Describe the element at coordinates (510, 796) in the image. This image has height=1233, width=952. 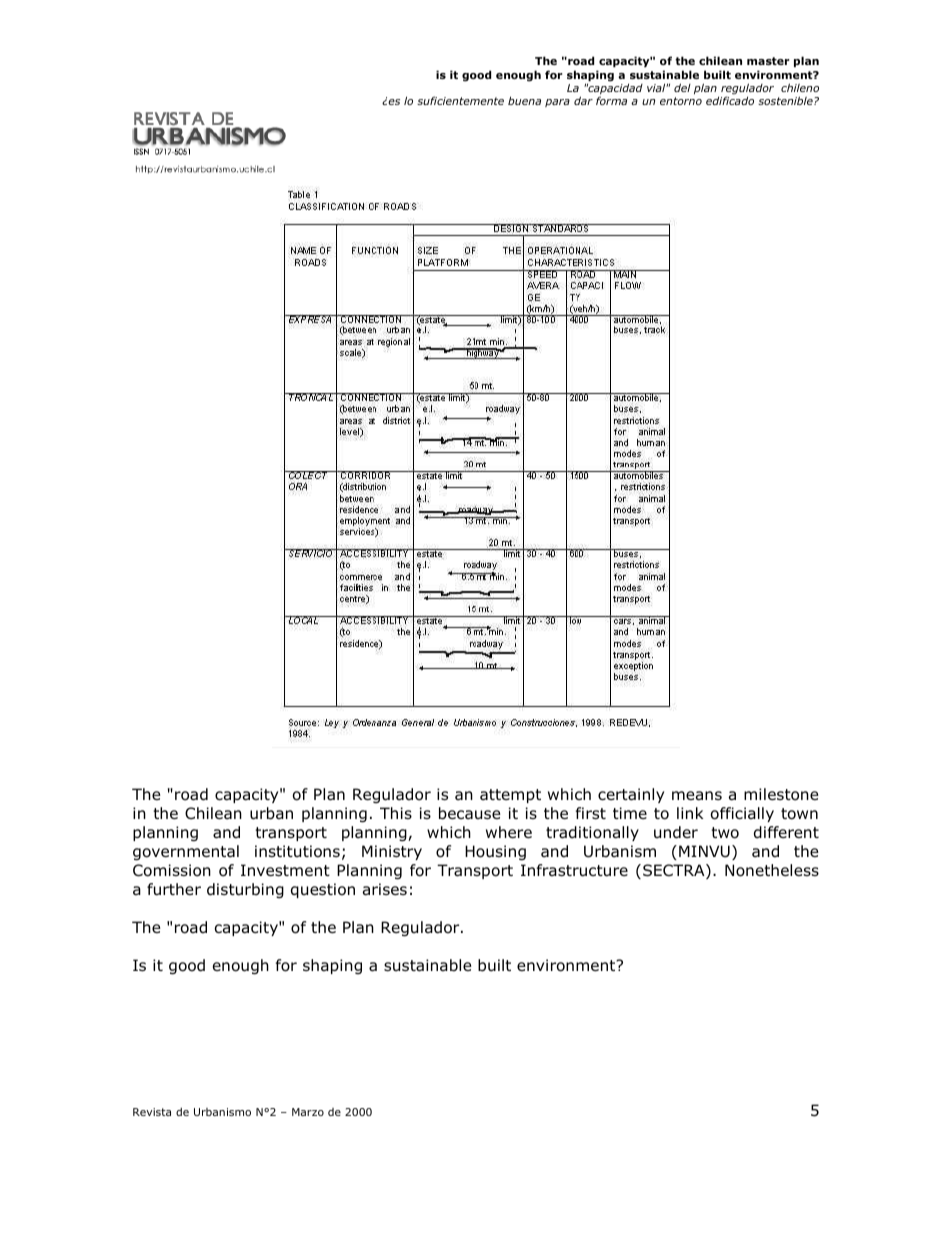
I see `attempt` at that location.
